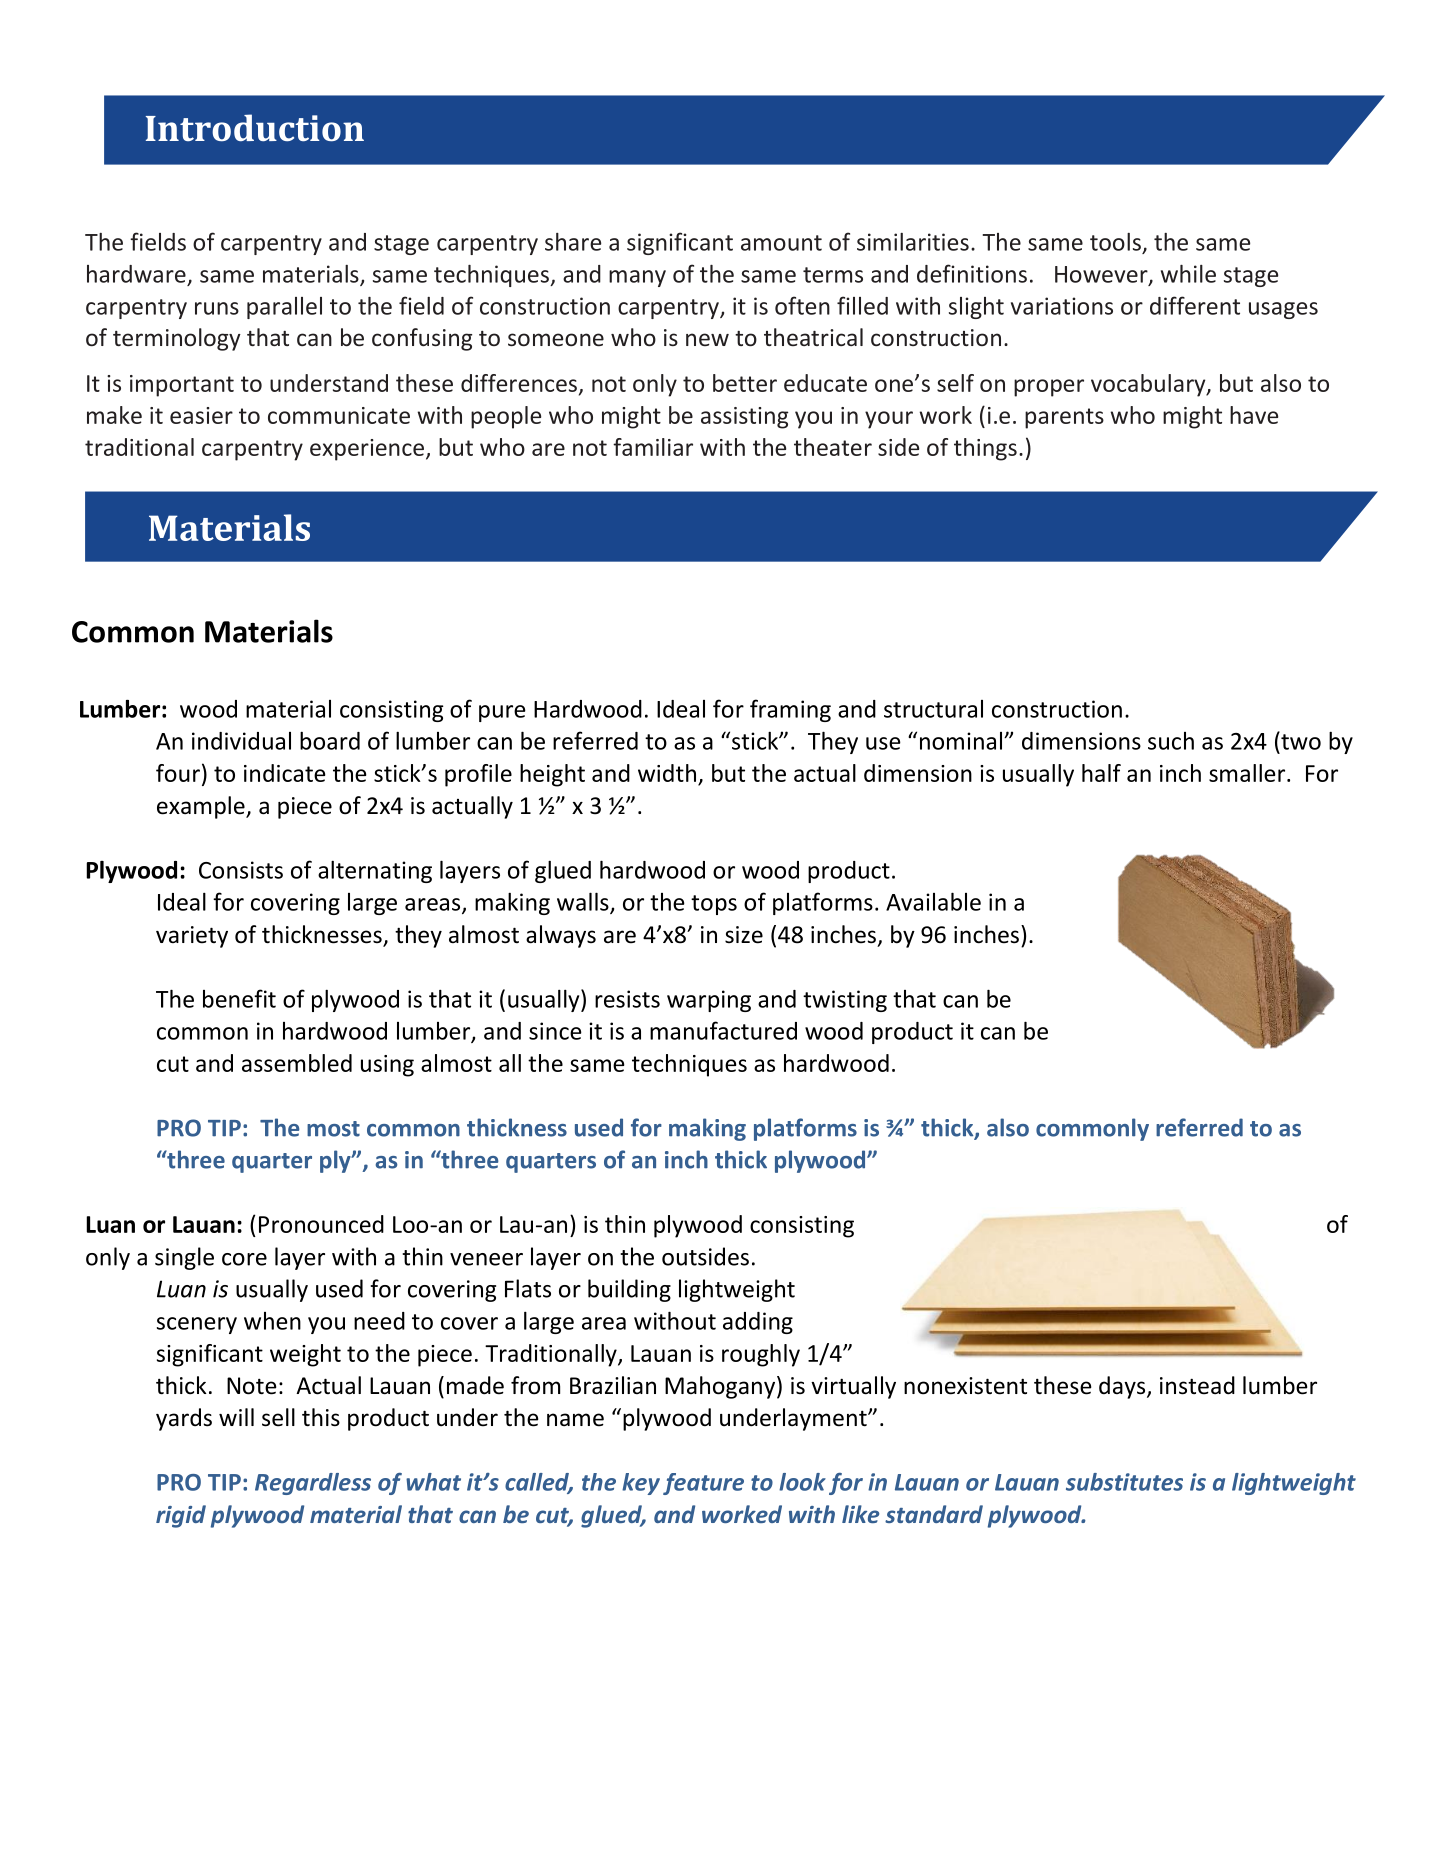  I want to click on feature, so click(703, 1484).
